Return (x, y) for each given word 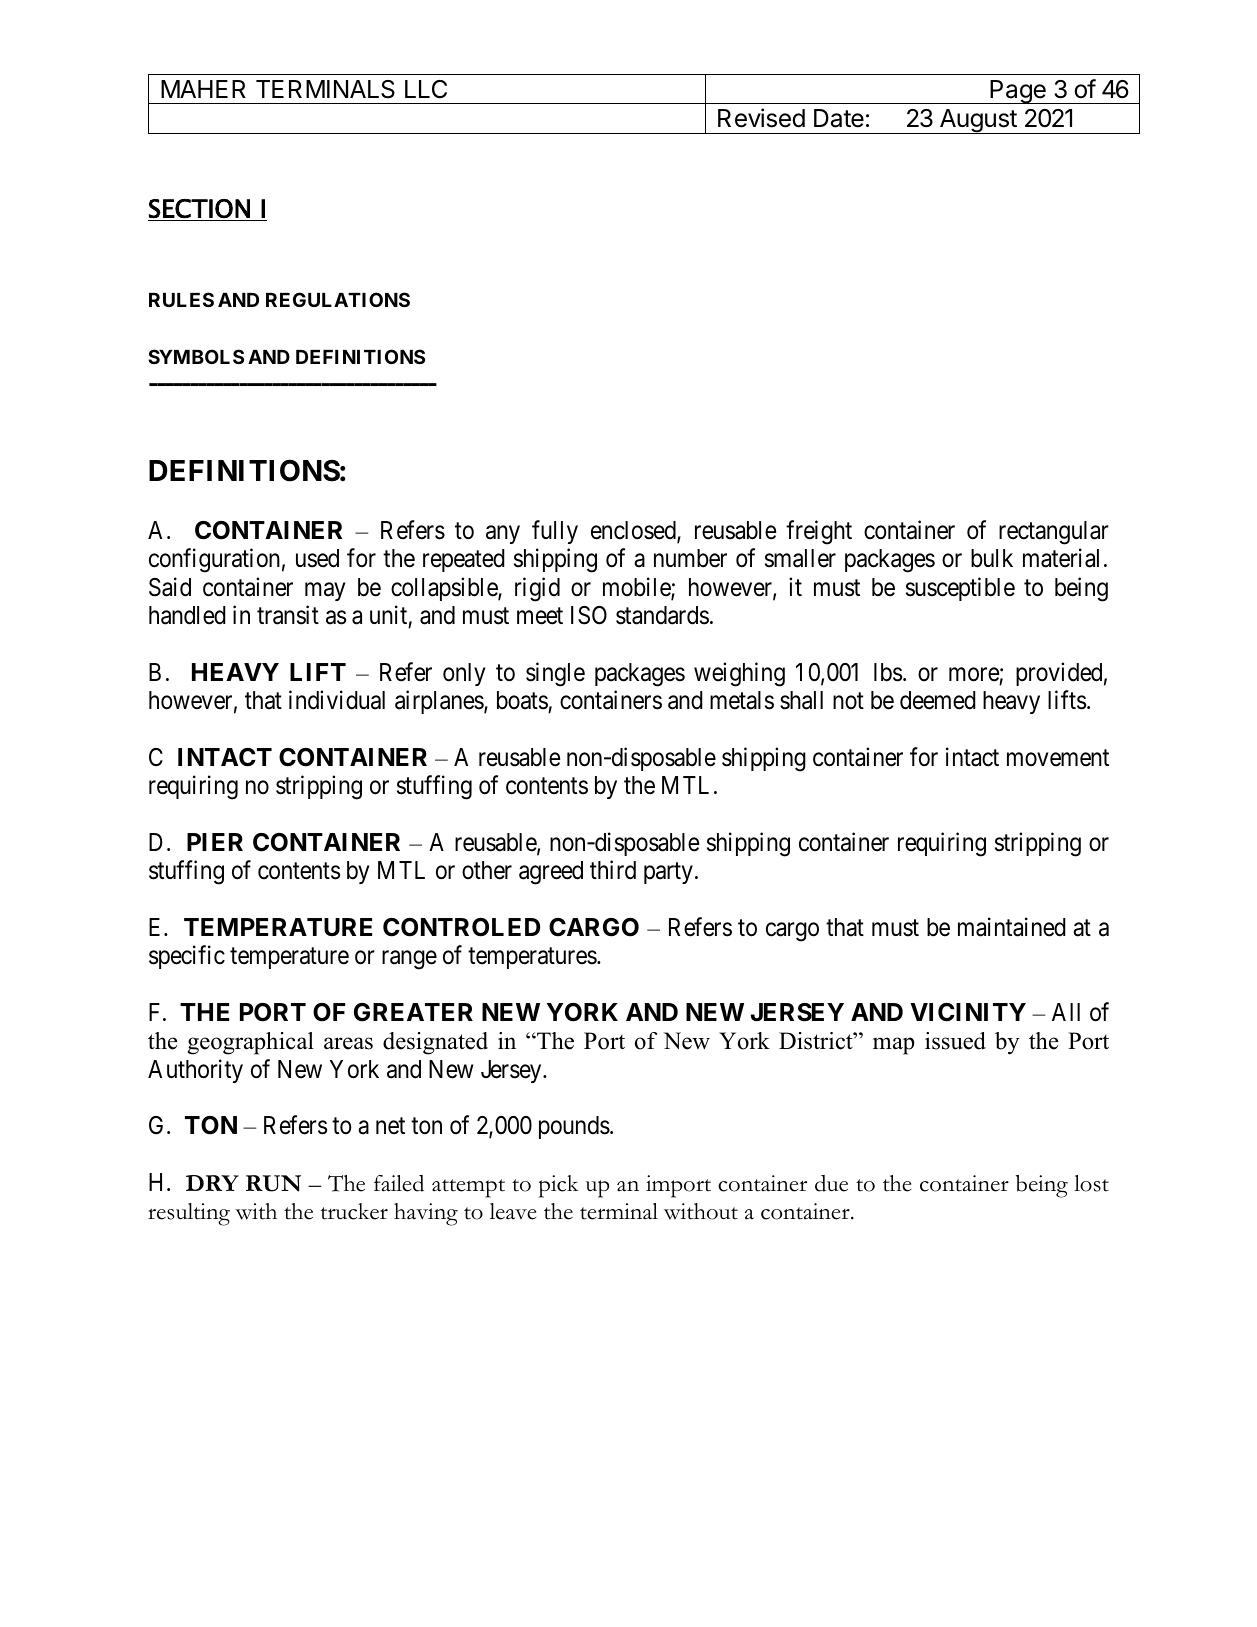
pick (558, 1186)
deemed (938, 700)
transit (288, 615)
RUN (273, 1183)
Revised (761, 118)
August (977, 121)
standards (662, 615)
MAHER (203, 89)
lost (1091, 1183)
